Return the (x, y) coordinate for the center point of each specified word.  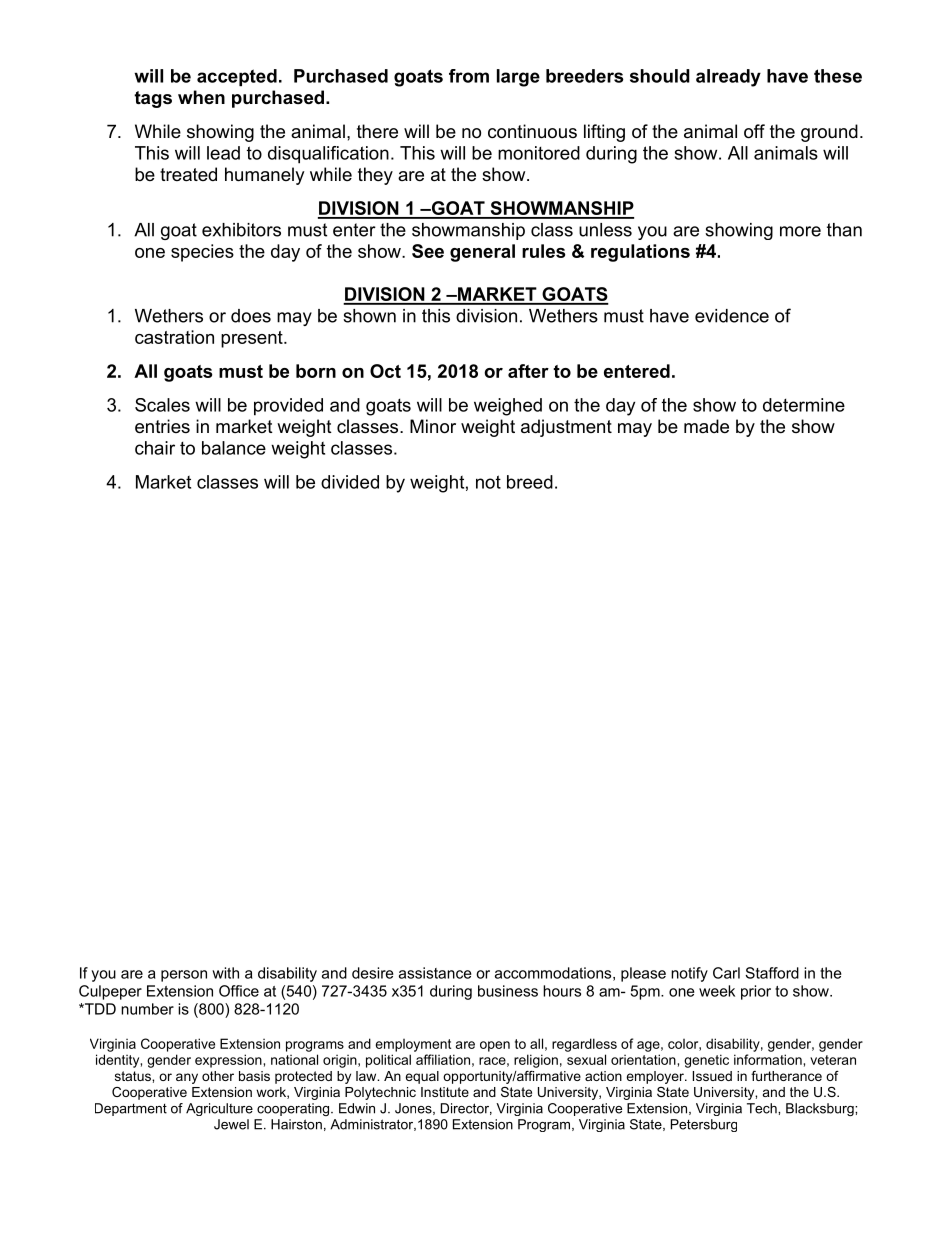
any (187, 1078)
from (469, 76)
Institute (445, 1092)
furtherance (786, 1076)
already (728, 78)
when (201, 97)
